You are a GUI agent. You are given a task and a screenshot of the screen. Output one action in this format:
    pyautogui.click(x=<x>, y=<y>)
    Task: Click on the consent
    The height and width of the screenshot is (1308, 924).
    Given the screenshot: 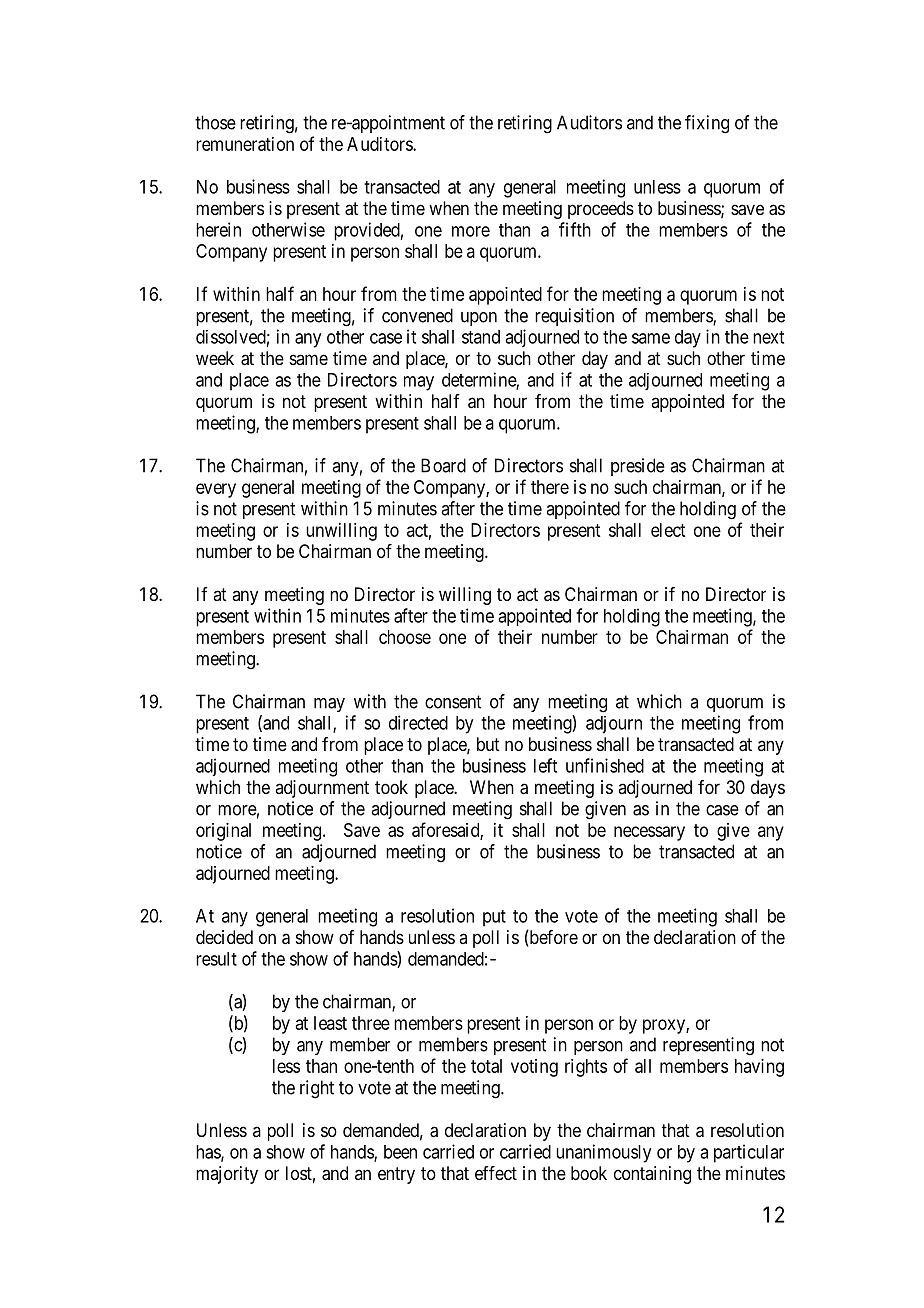 What is the action you would take?
    pyautogui.click(x=453, y=702)
